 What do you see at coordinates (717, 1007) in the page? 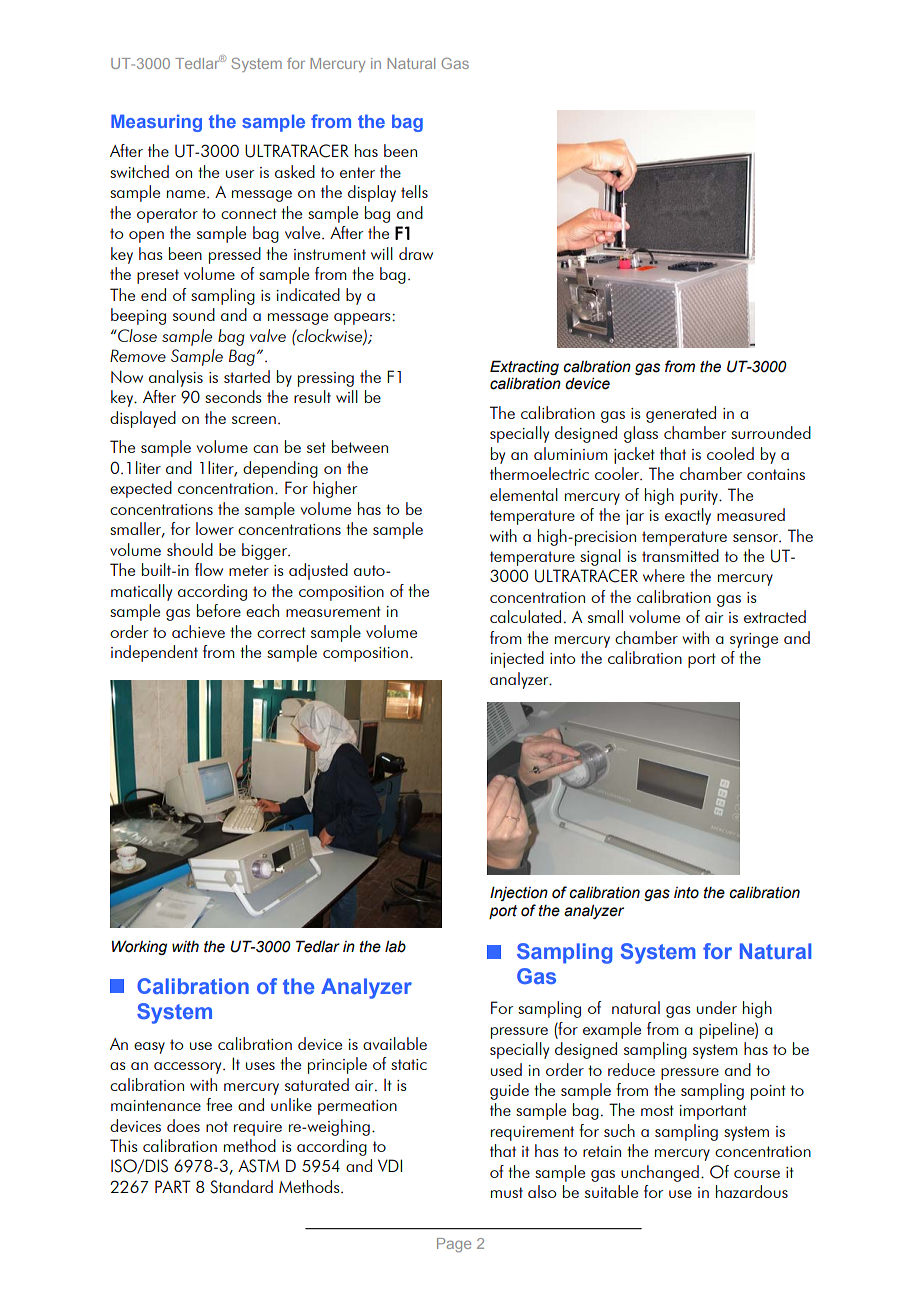
I see `under` at bounding box center [717, 1007].
